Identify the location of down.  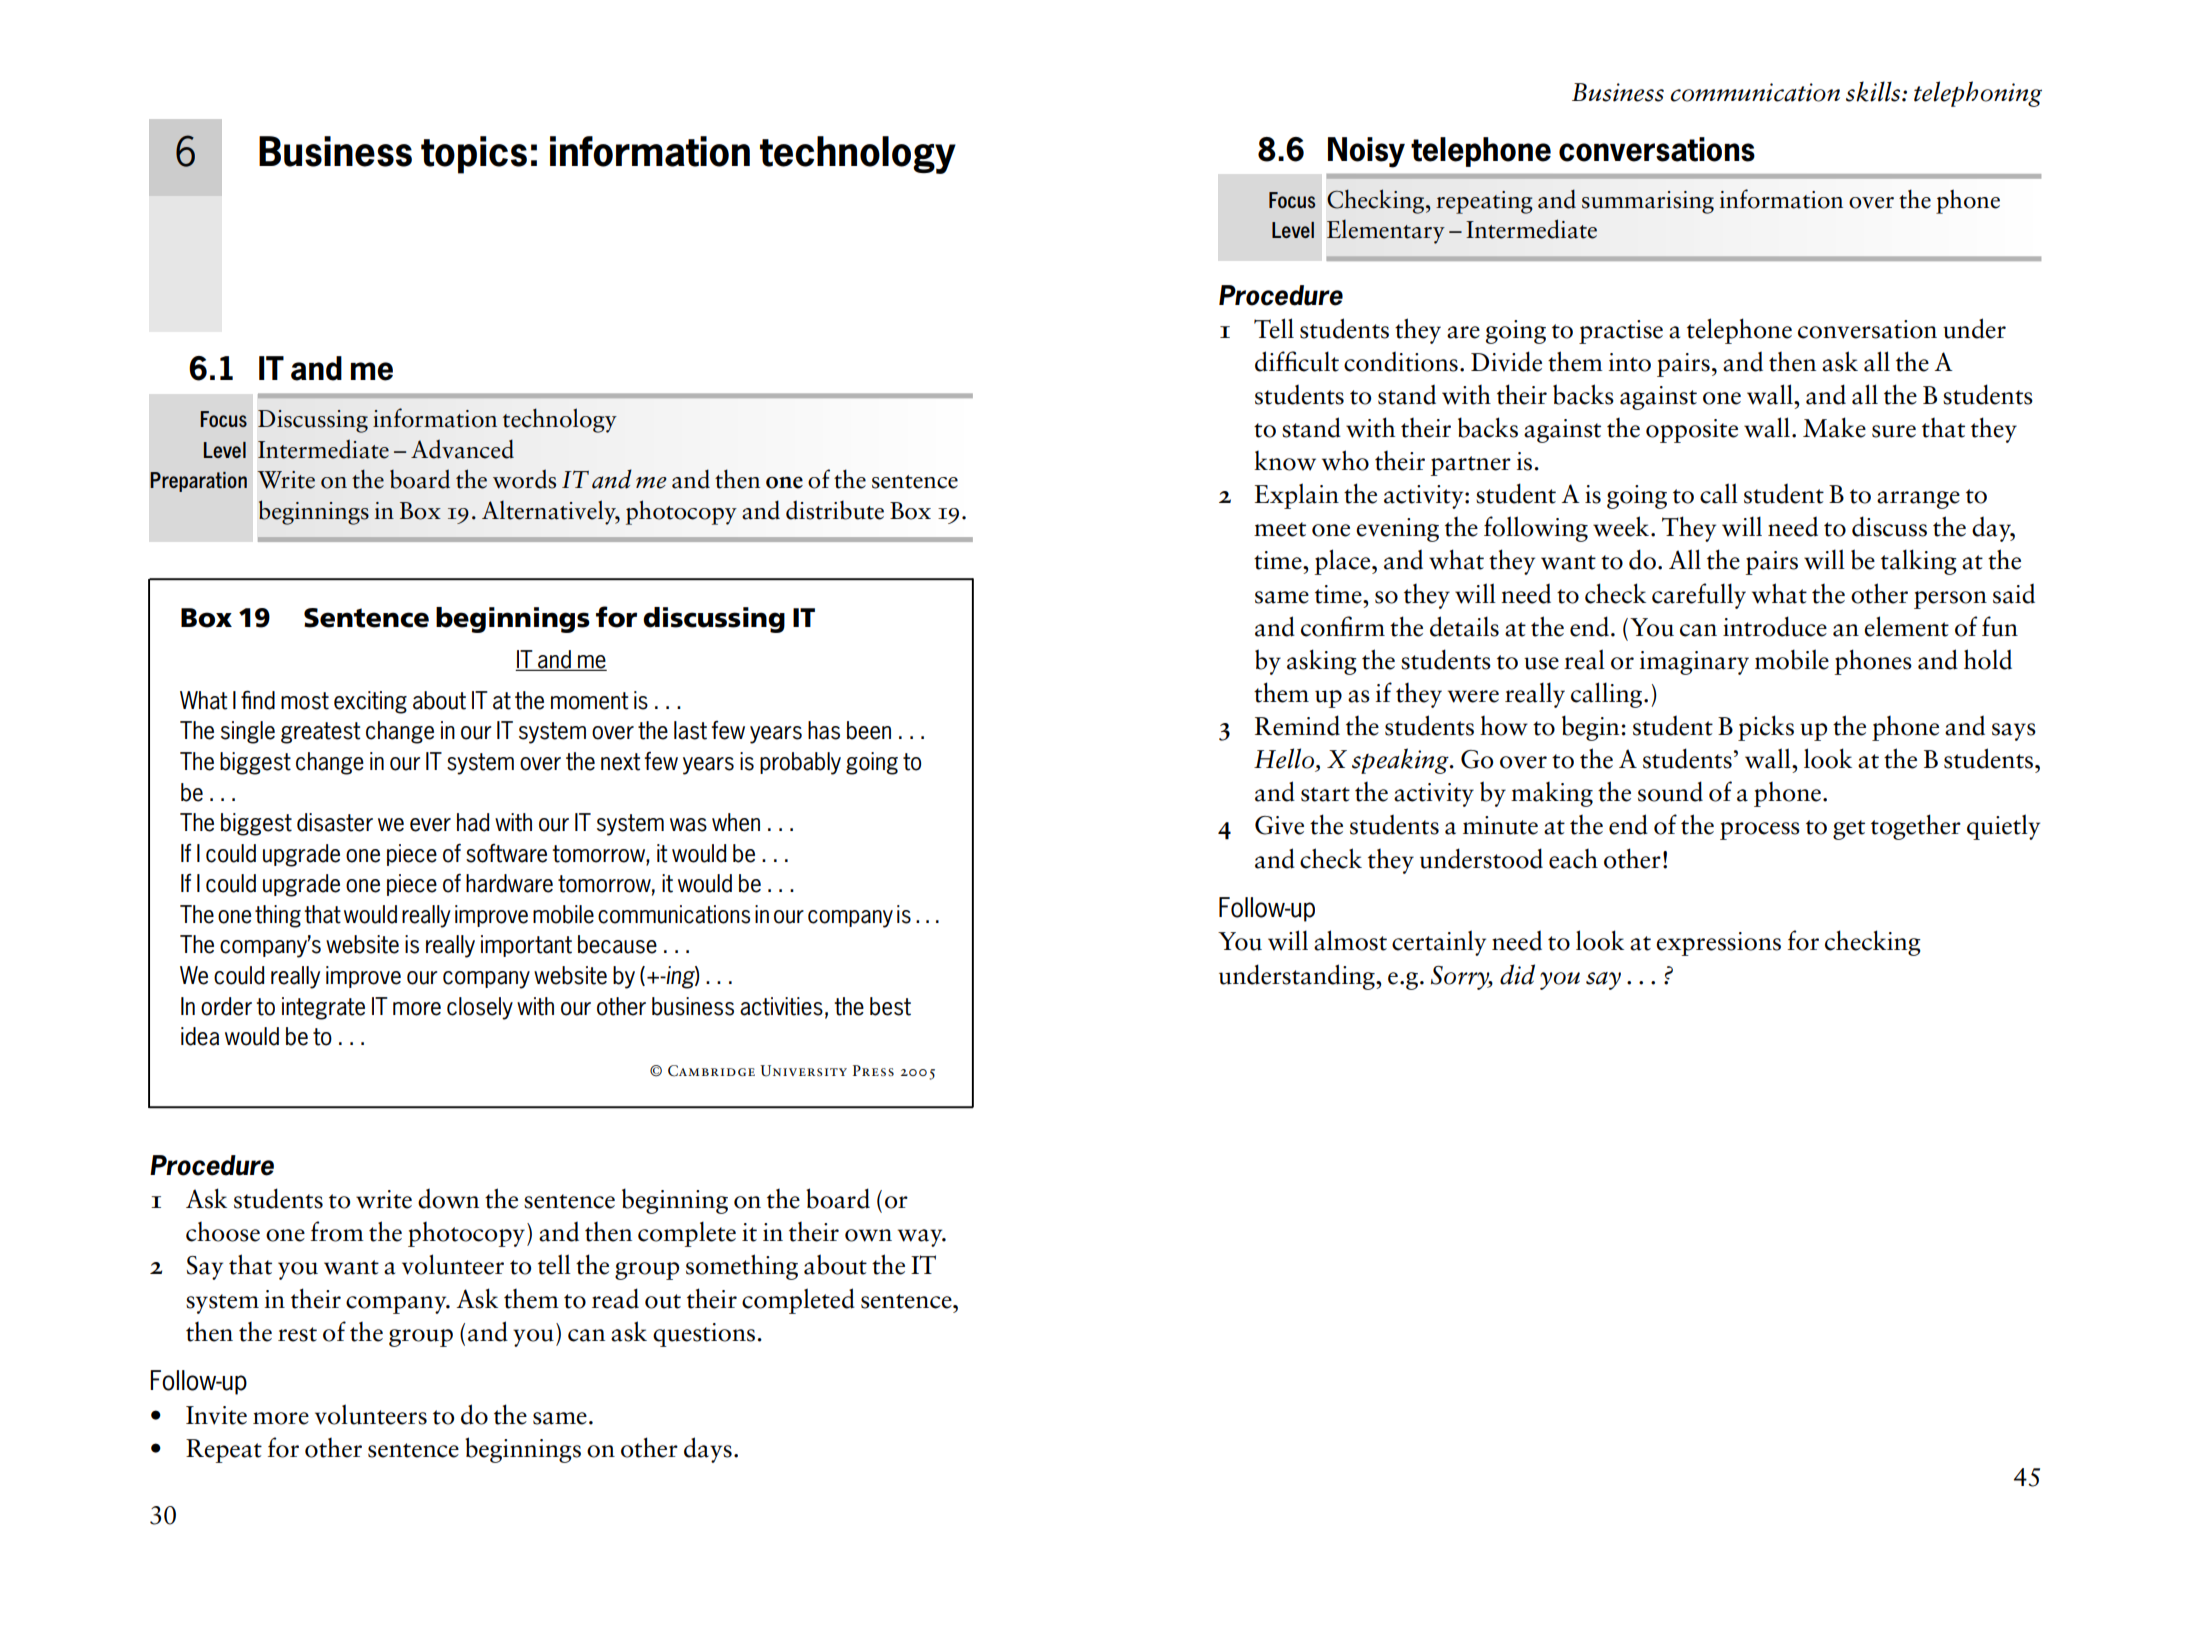
(448, 1198).
